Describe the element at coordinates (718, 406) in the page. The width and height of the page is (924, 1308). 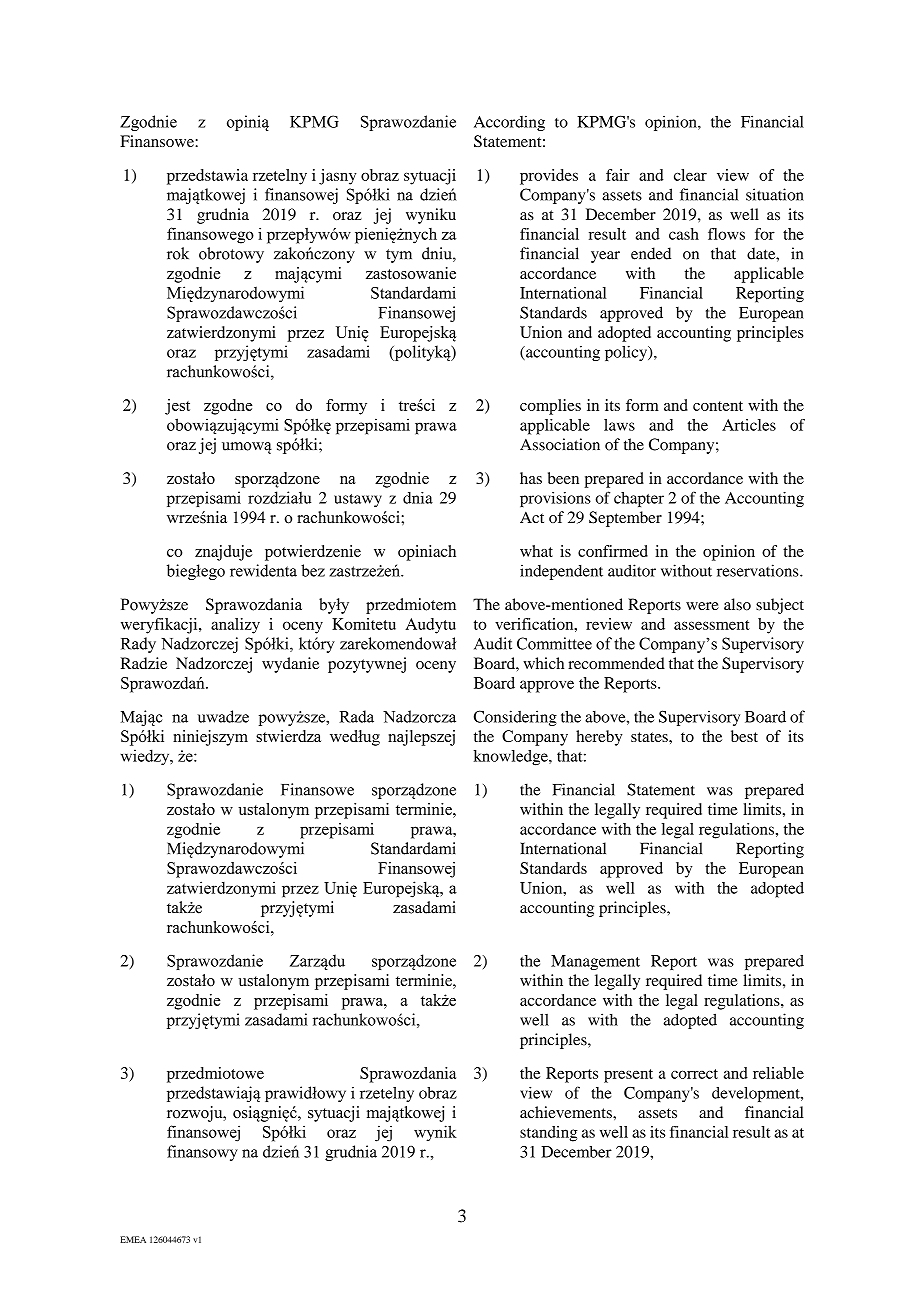
I see `content` at that location.
